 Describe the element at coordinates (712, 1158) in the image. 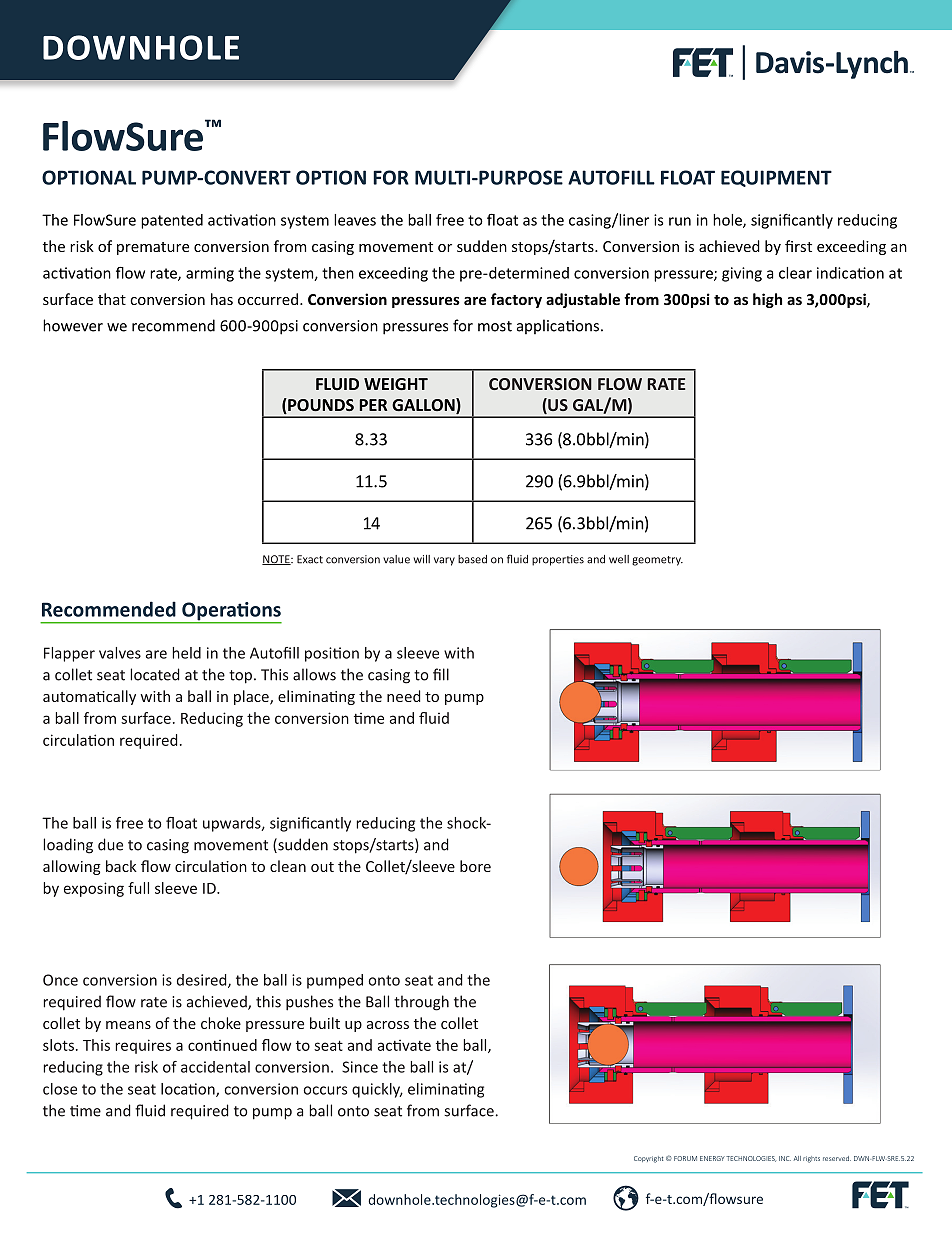

I see `ENERGY` at that location.
